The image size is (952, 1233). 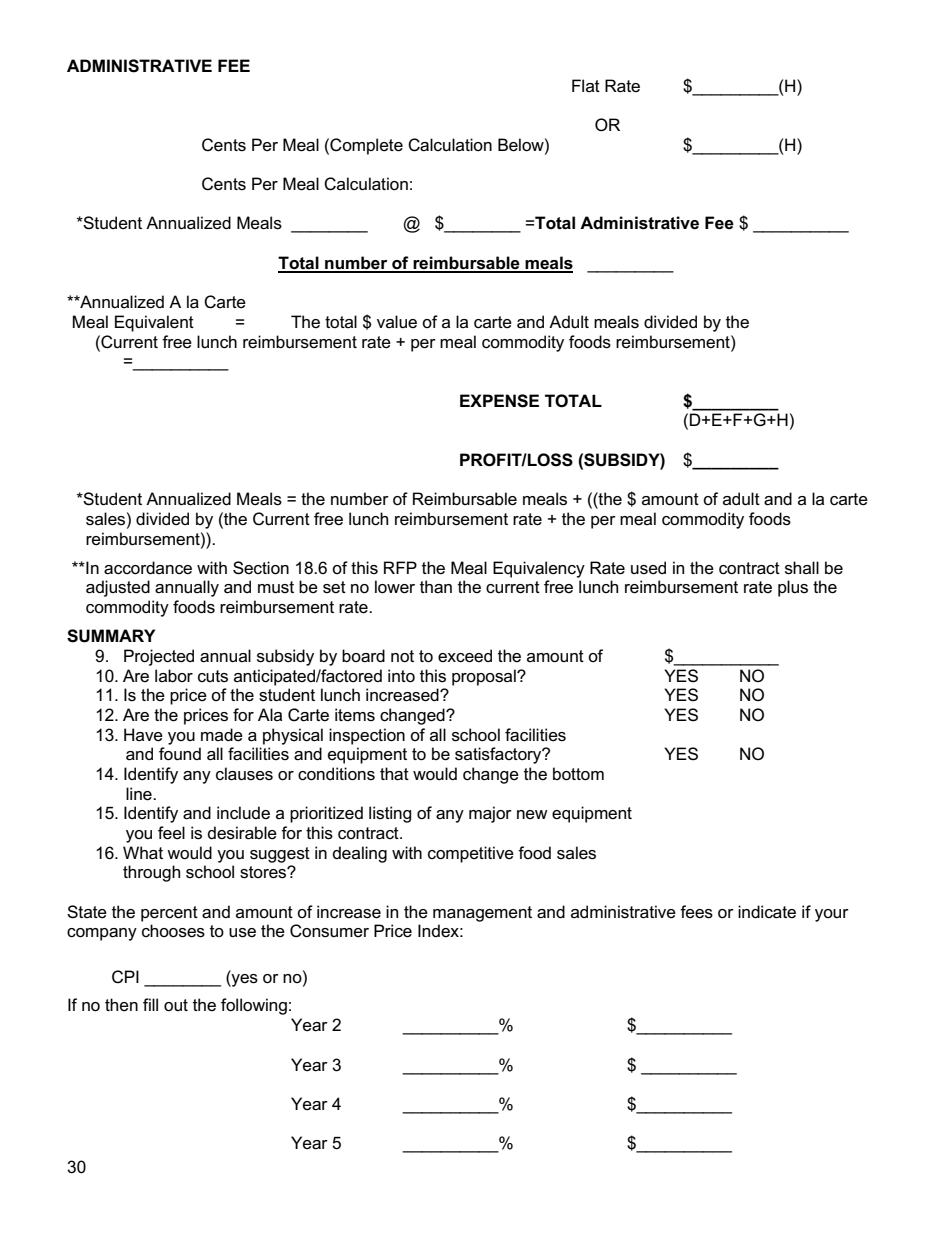 I want to click on labor, so click(x=174, y=675).
